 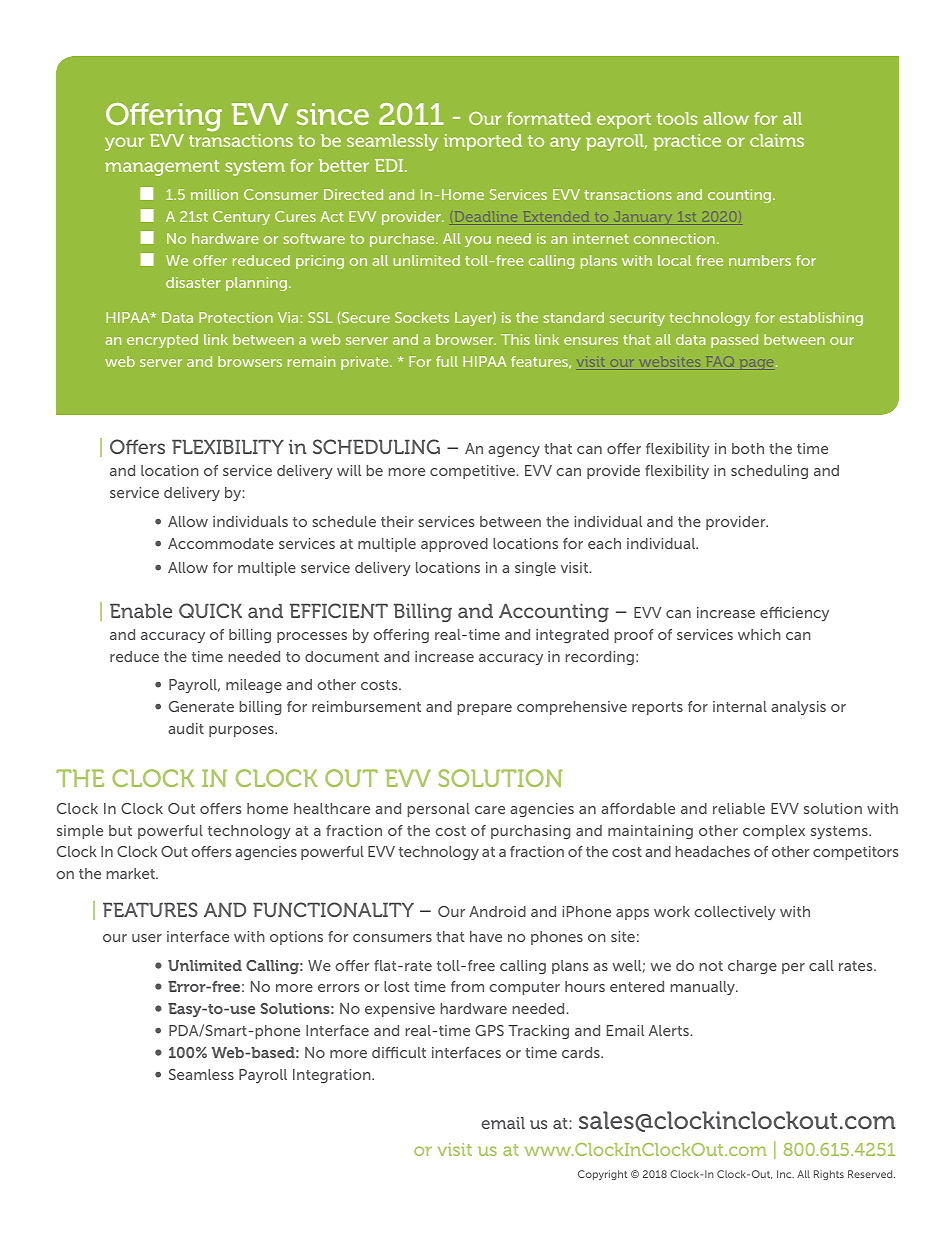 What do you see at coordinates (141, 610) in the document?
I see `Enable` at bounding box center [141, 610].
